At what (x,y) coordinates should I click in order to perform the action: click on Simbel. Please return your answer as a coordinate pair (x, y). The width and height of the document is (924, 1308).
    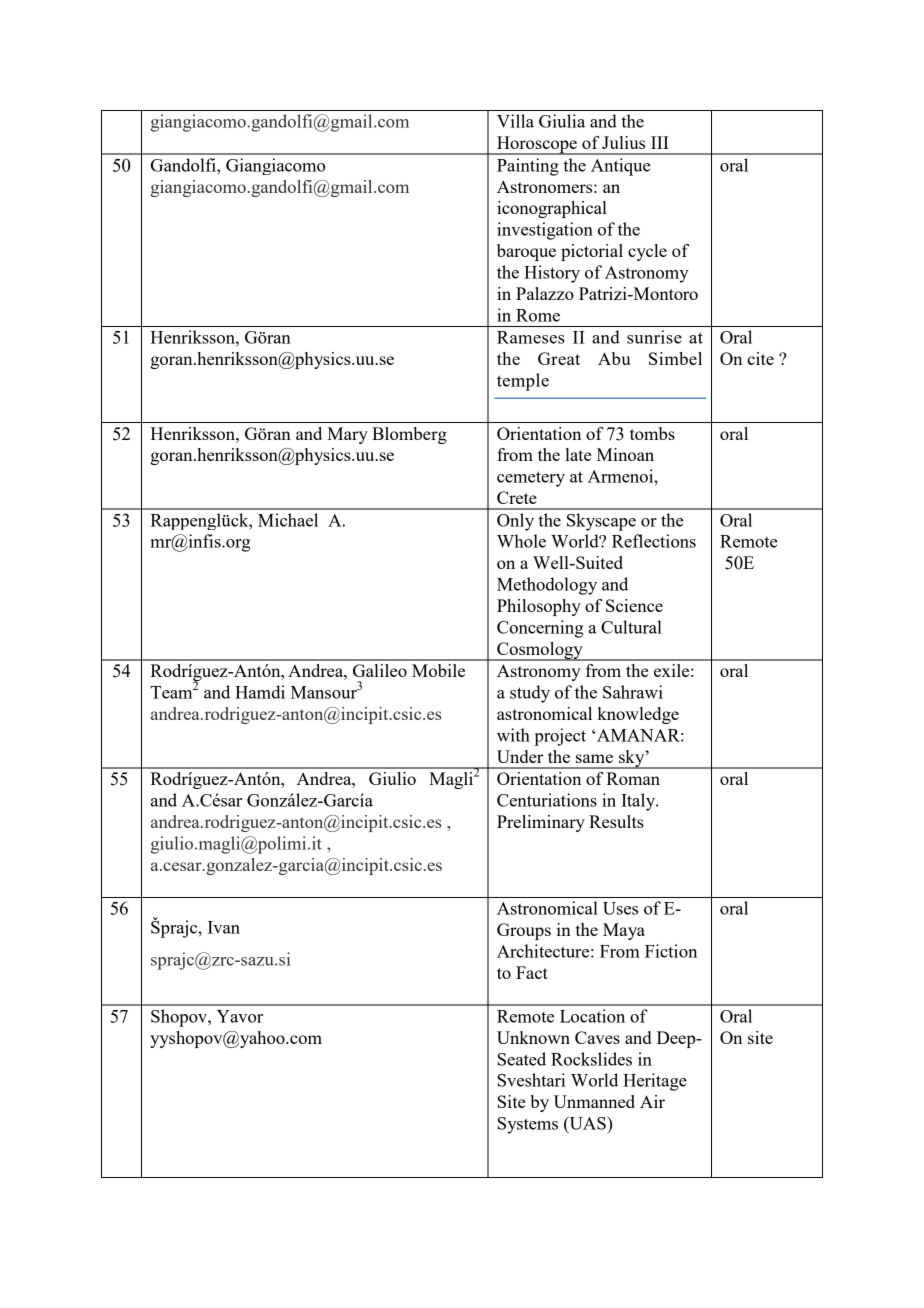
    Looking at the image, I should click on (675, 358).
